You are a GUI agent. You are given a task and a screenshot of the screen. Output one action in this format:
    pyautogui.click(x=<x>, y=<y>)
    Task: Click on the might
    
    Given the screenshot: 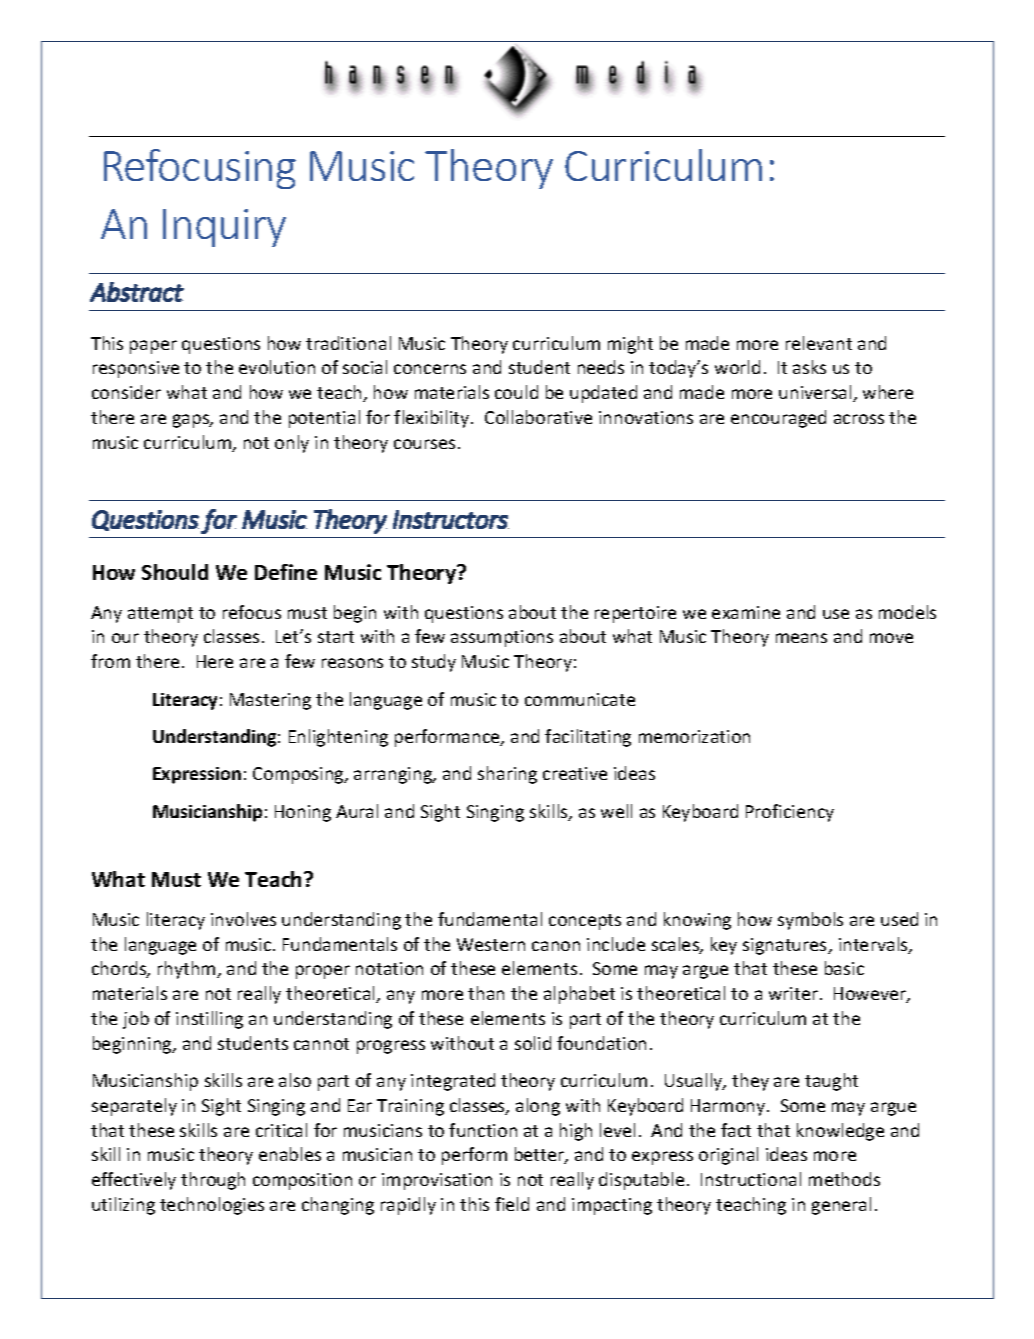 What is the action you would take?
    pyautogui.click(x=630, y=345)
